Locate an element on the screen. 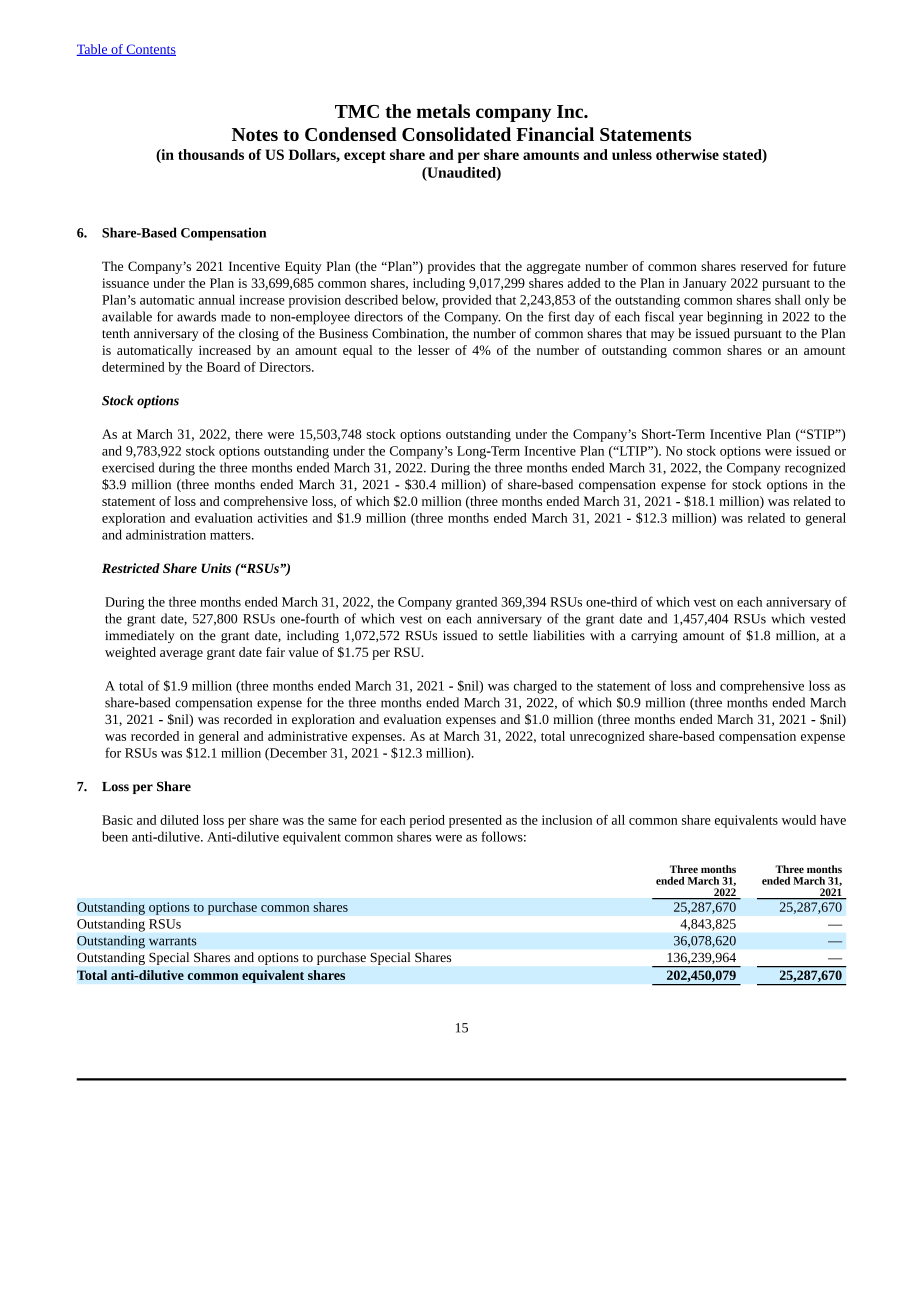 This screenshot has height=1308, width=924. metals is located at coordinates (443, 111).
